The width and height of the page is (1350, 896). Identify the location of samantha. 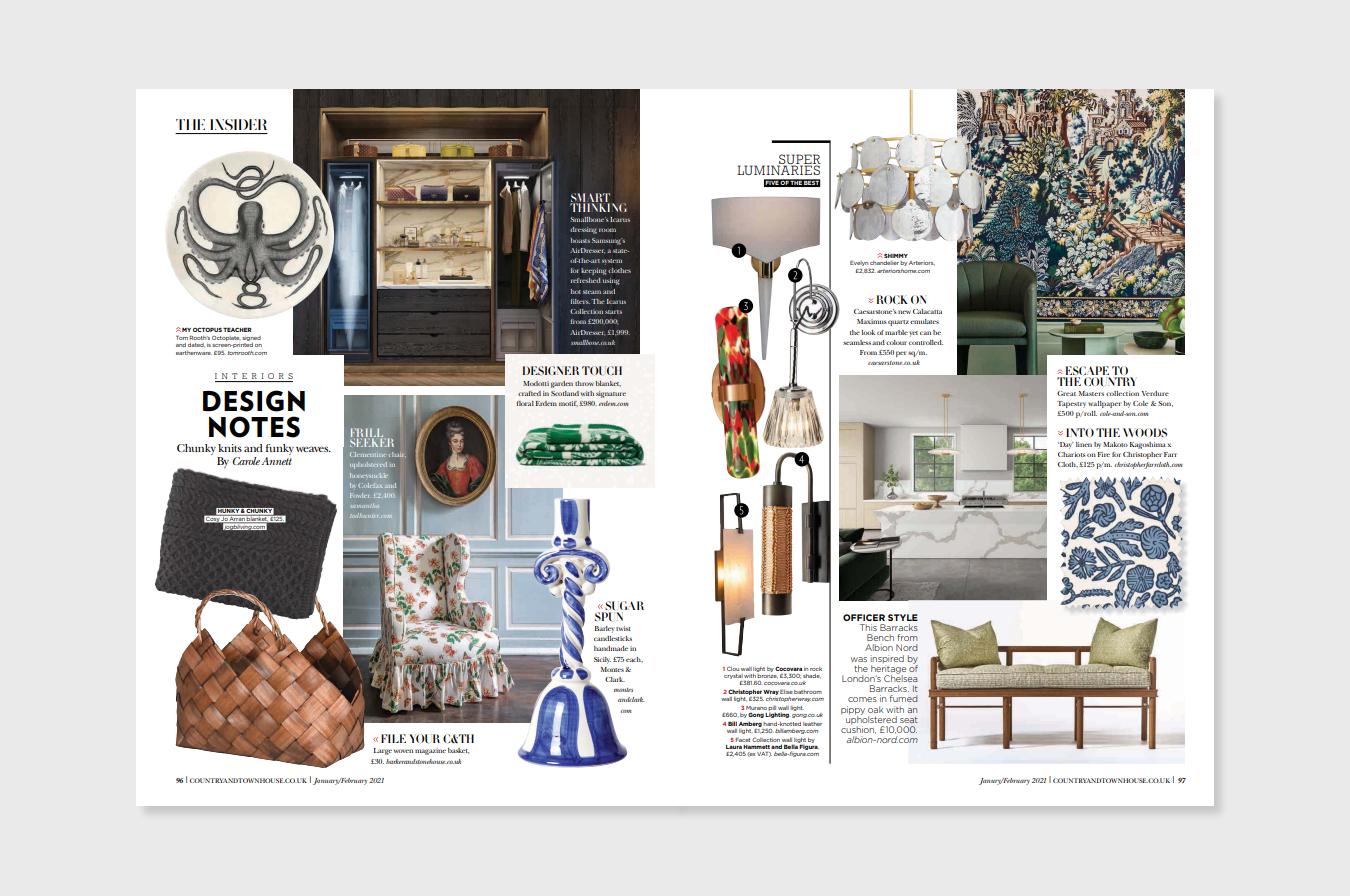
(365, 505).
